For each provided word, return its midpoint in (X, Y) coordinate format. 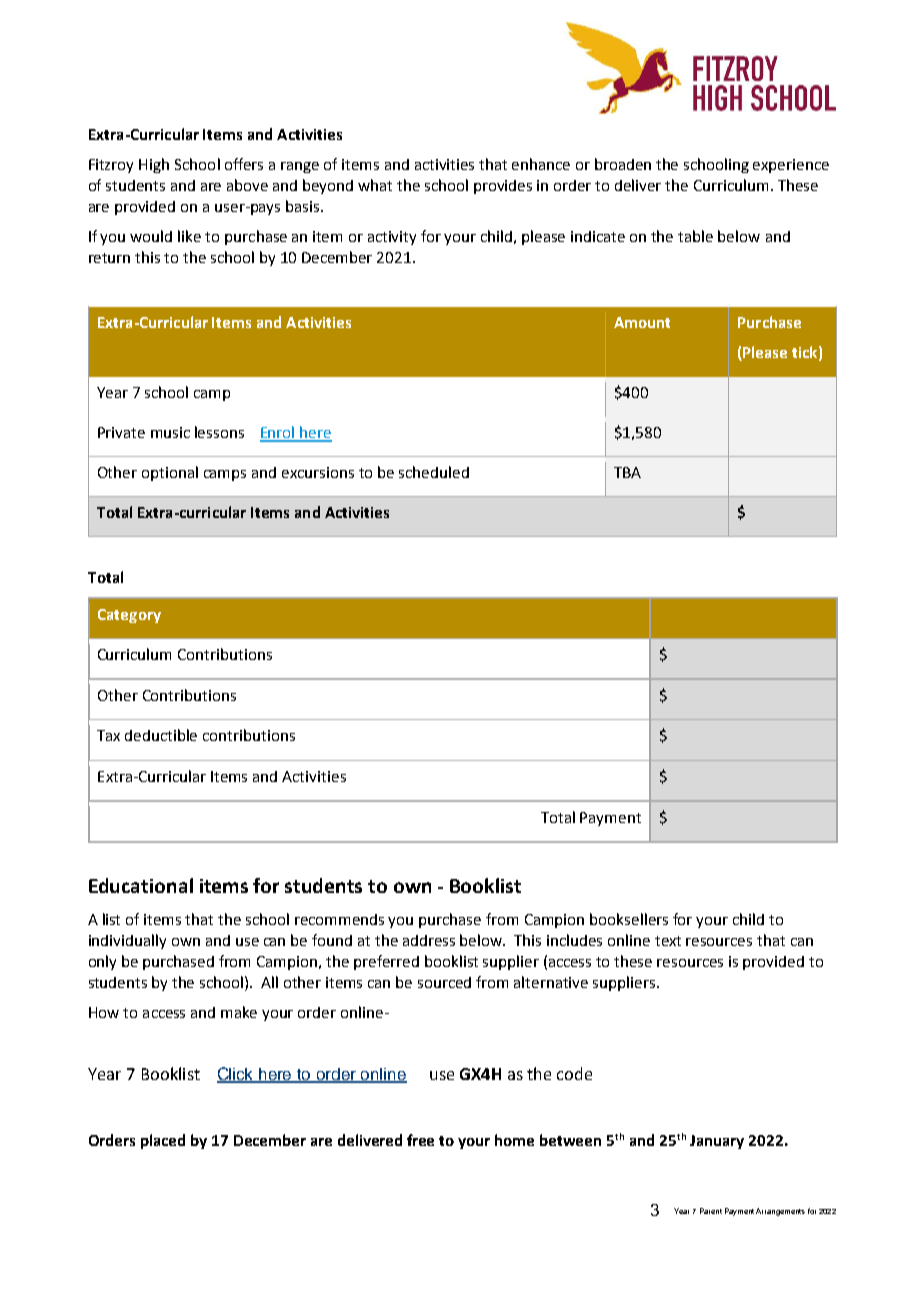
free (420, 1140)
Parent (711, 1211)
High (154, 165)
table (695, 236)
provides (503, 187)
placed (163, 1141)
